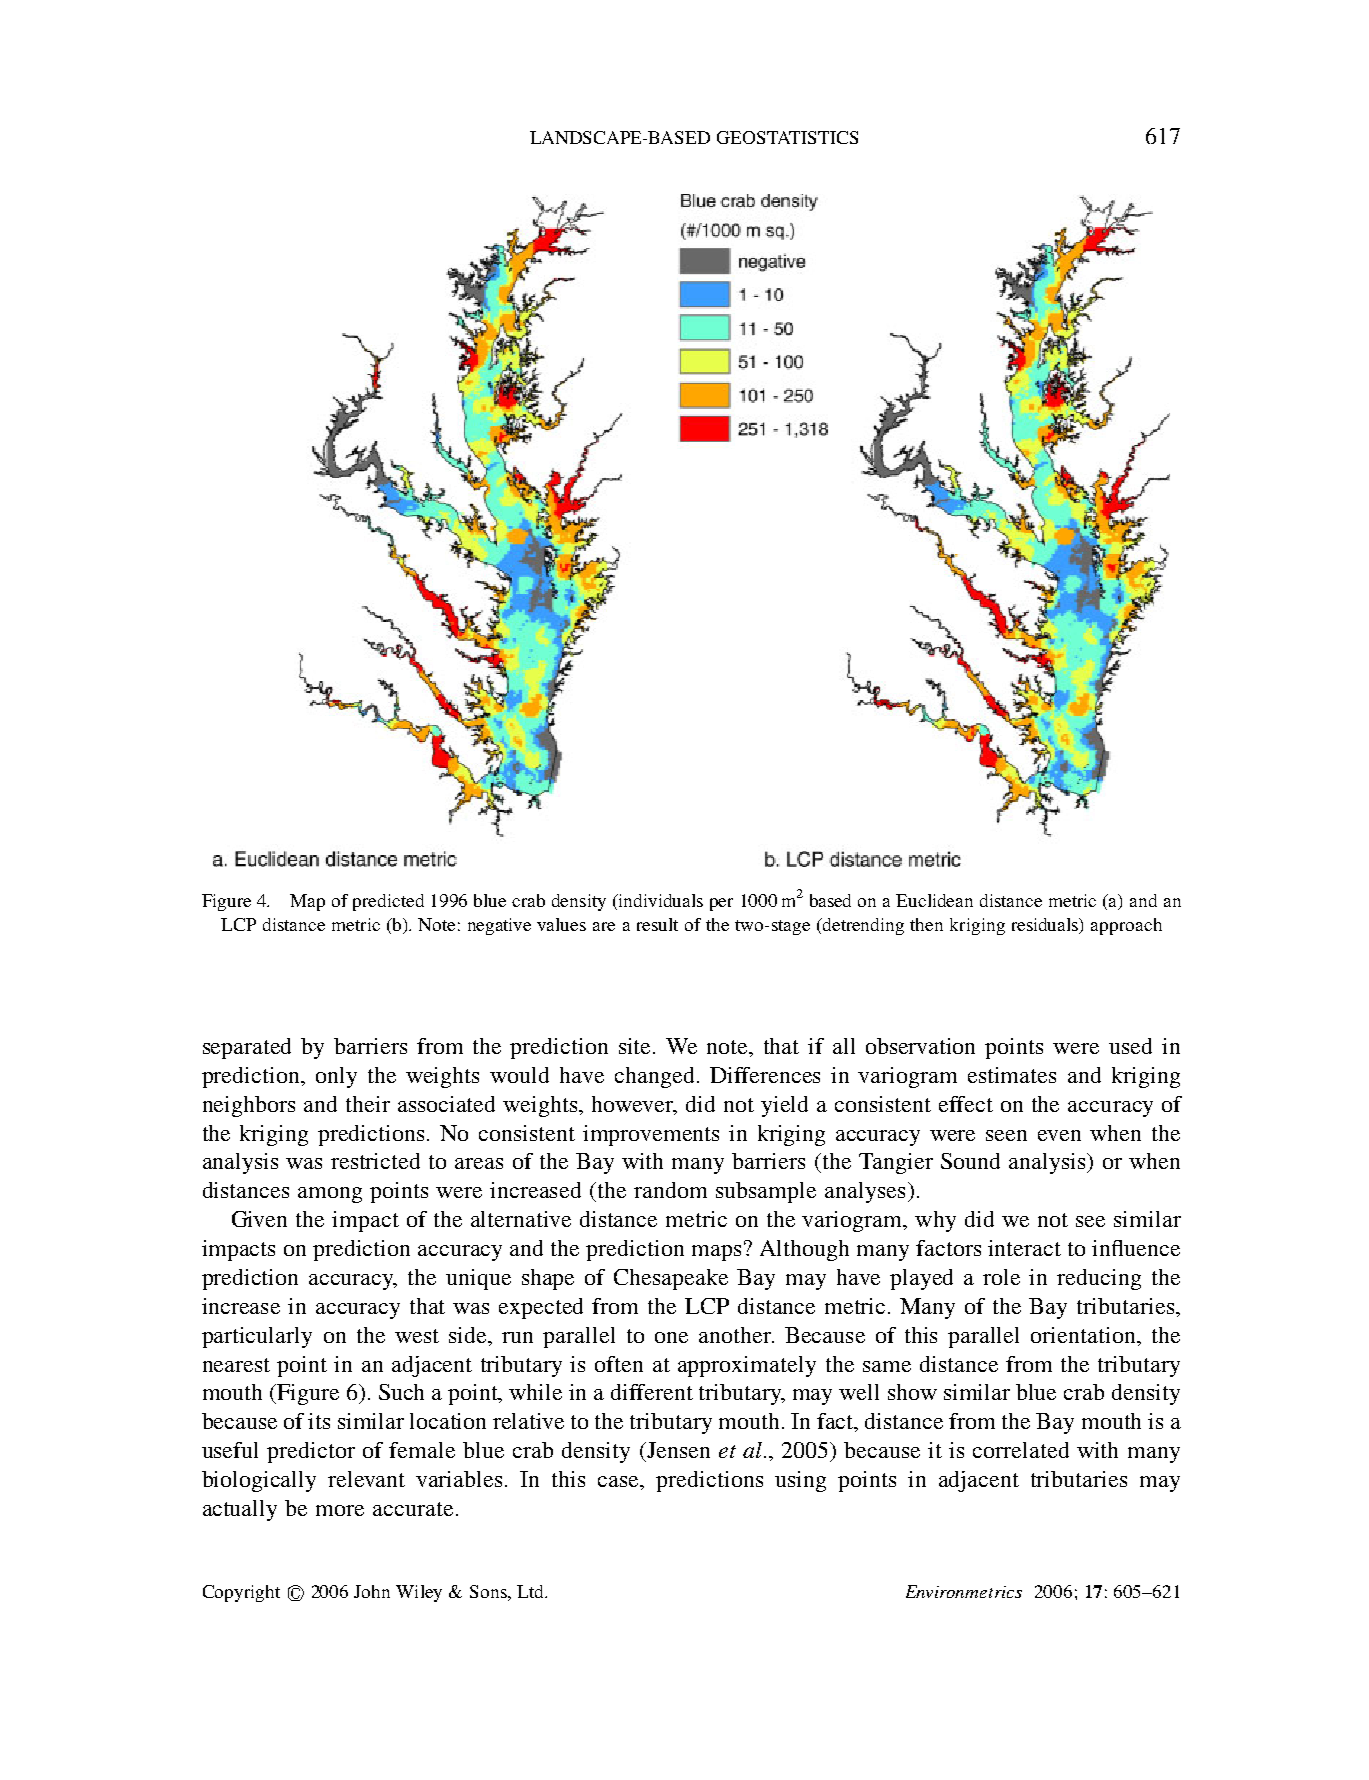 The image size is (1369, 1780). What do you see at coordinates (372, 1591) in the screenshot?
I see `John` at bounding box center [372, 1591].
